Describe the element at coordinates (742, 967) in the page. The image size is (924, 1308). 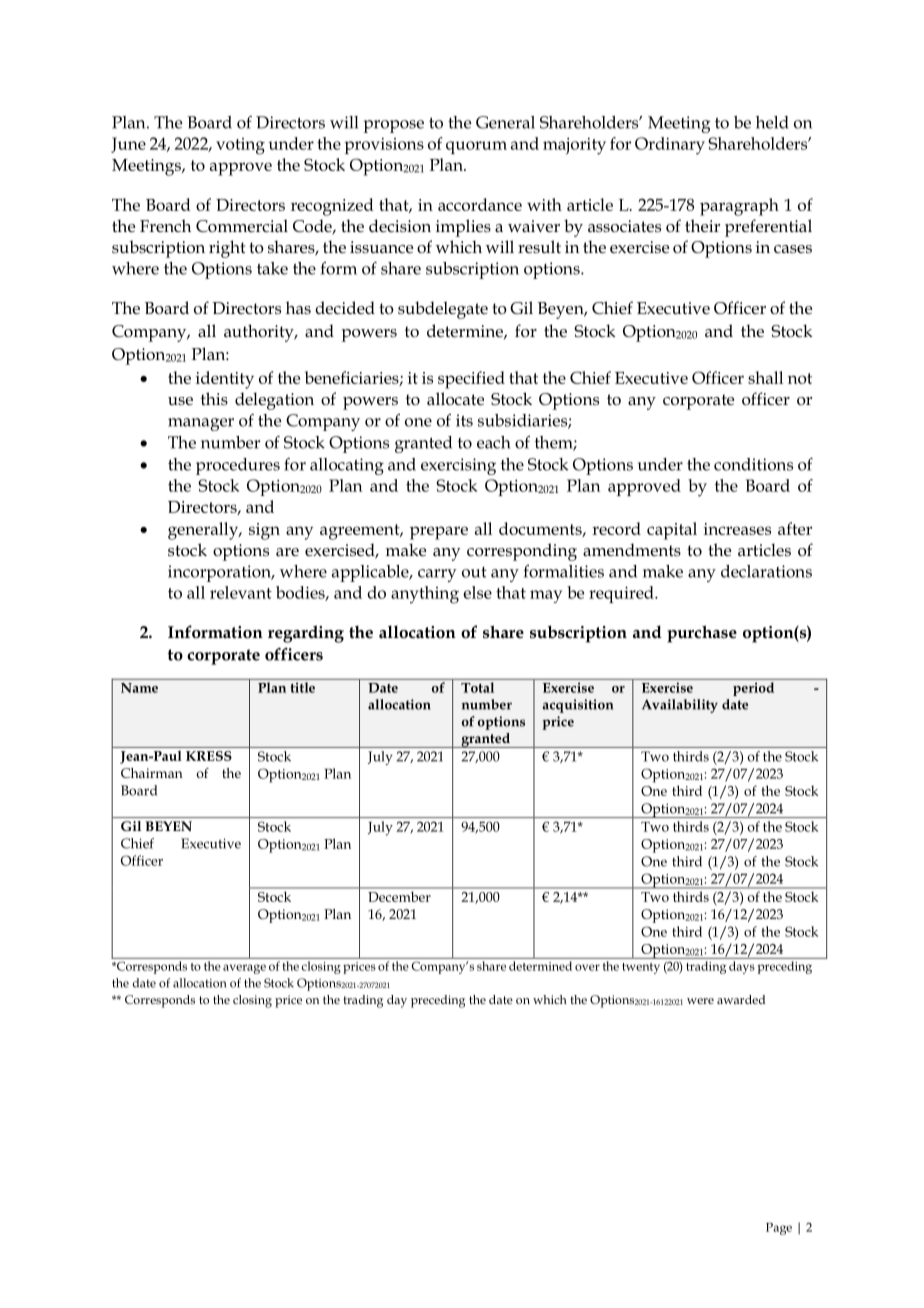
I see `days` at that location.
